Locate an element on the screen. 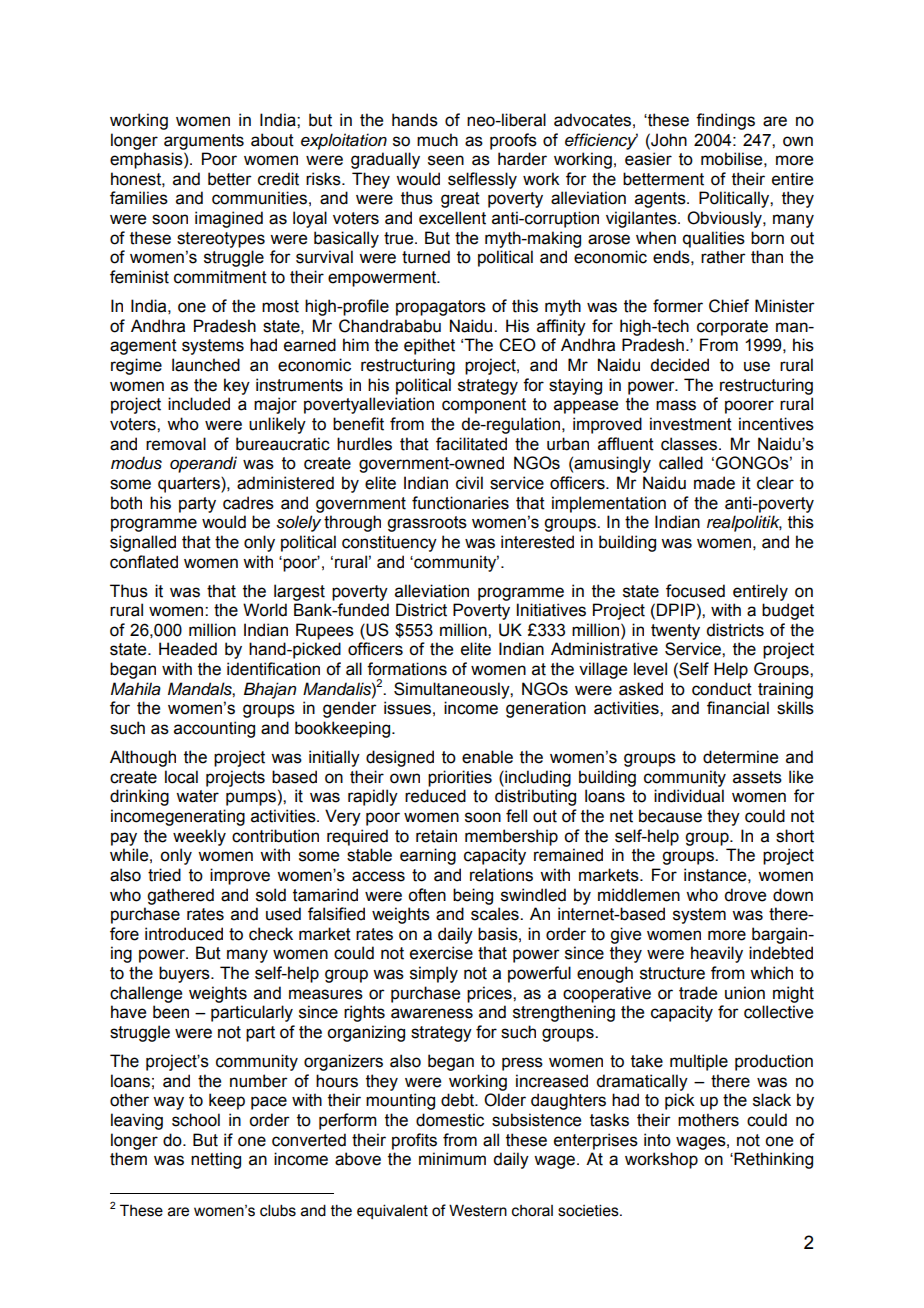  Headed is located at coordinates (188, 649).
